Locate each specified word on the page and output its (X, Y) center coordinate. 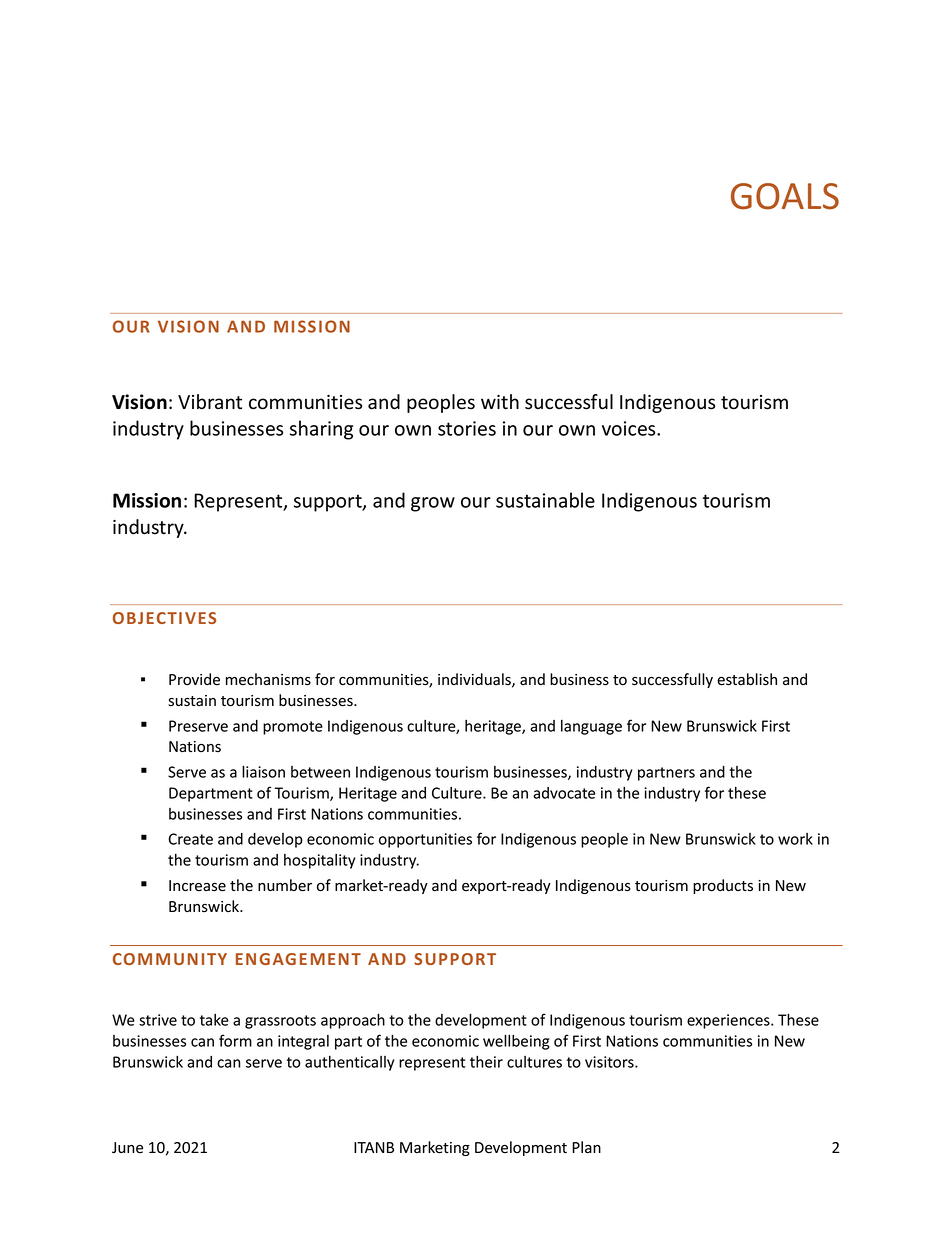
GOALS (785, 196)
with (500, 401)
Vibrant (210, 402)
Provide (194, 679)
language (591, 727)
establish (747, 679)
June (127, 1147)
